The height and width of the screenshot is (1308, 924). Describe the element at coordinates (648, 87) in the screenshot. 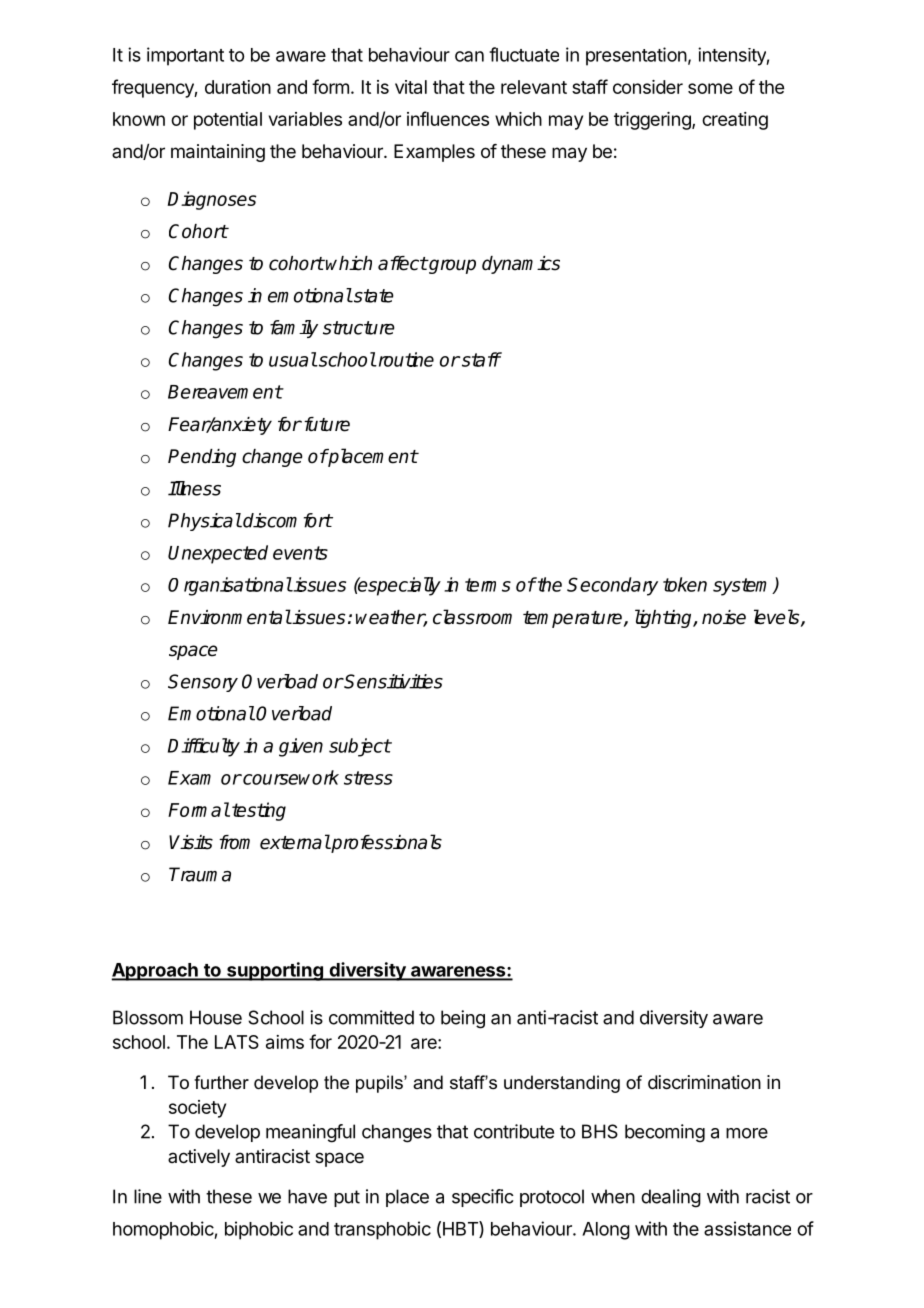

I see `consider` at that location.
